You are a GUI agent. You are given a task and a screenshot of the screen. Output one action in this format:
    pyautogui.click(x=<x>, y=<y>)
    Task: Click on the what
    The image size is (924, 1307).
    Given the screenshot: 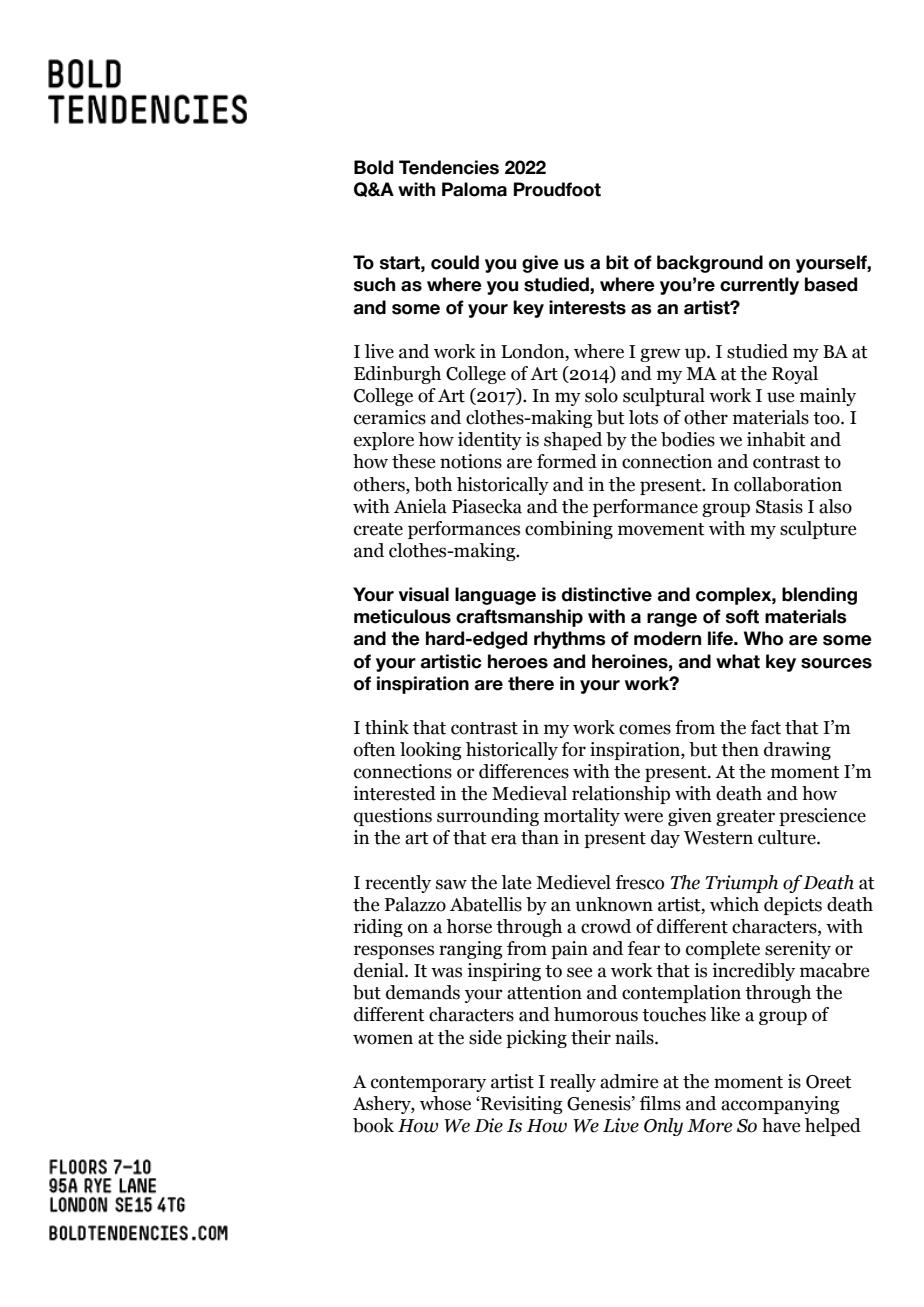 What is the action you would take?
    pyautogui.click(x=738, y=661)
